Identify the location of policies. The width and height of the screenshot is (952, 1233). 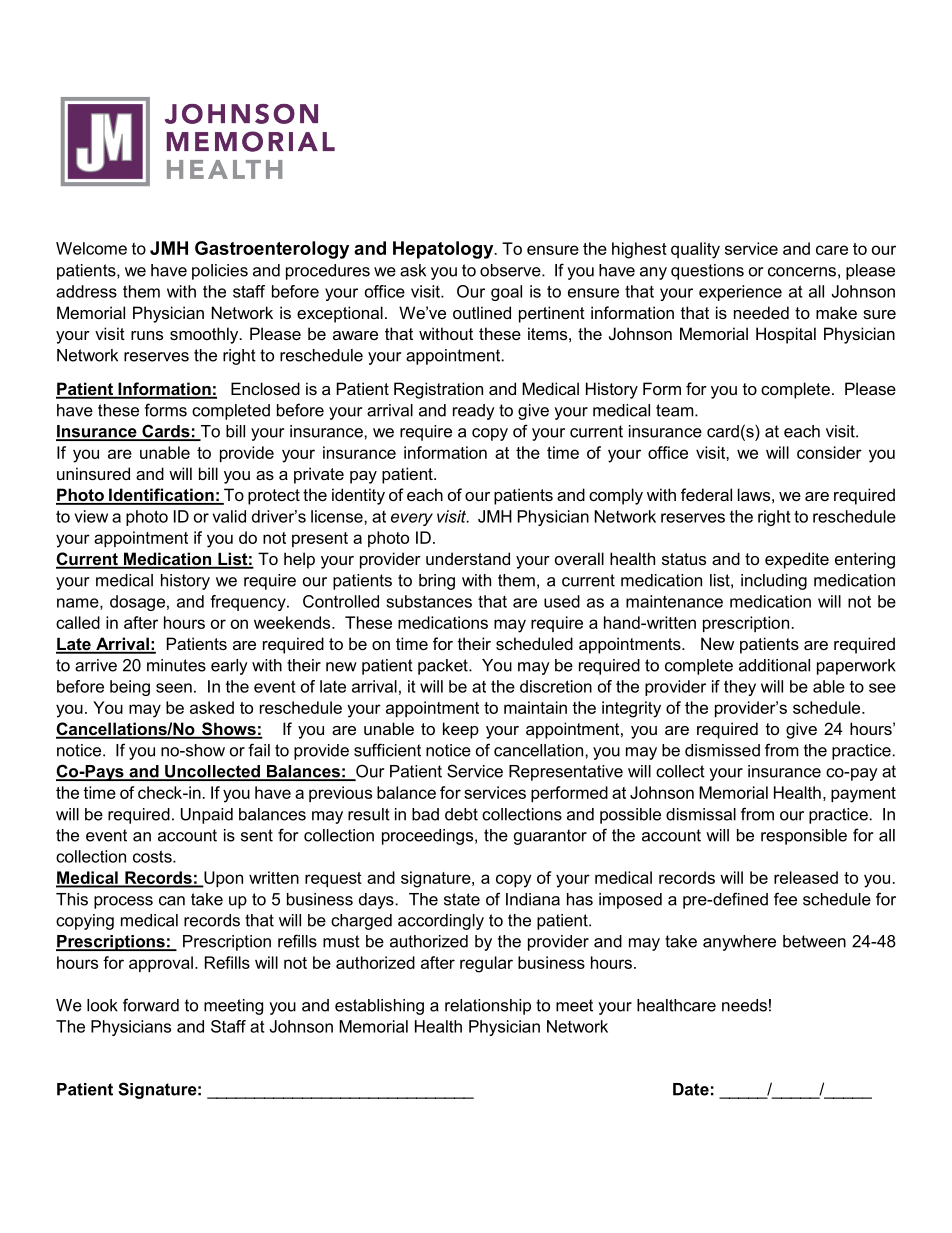
(220, 272).
